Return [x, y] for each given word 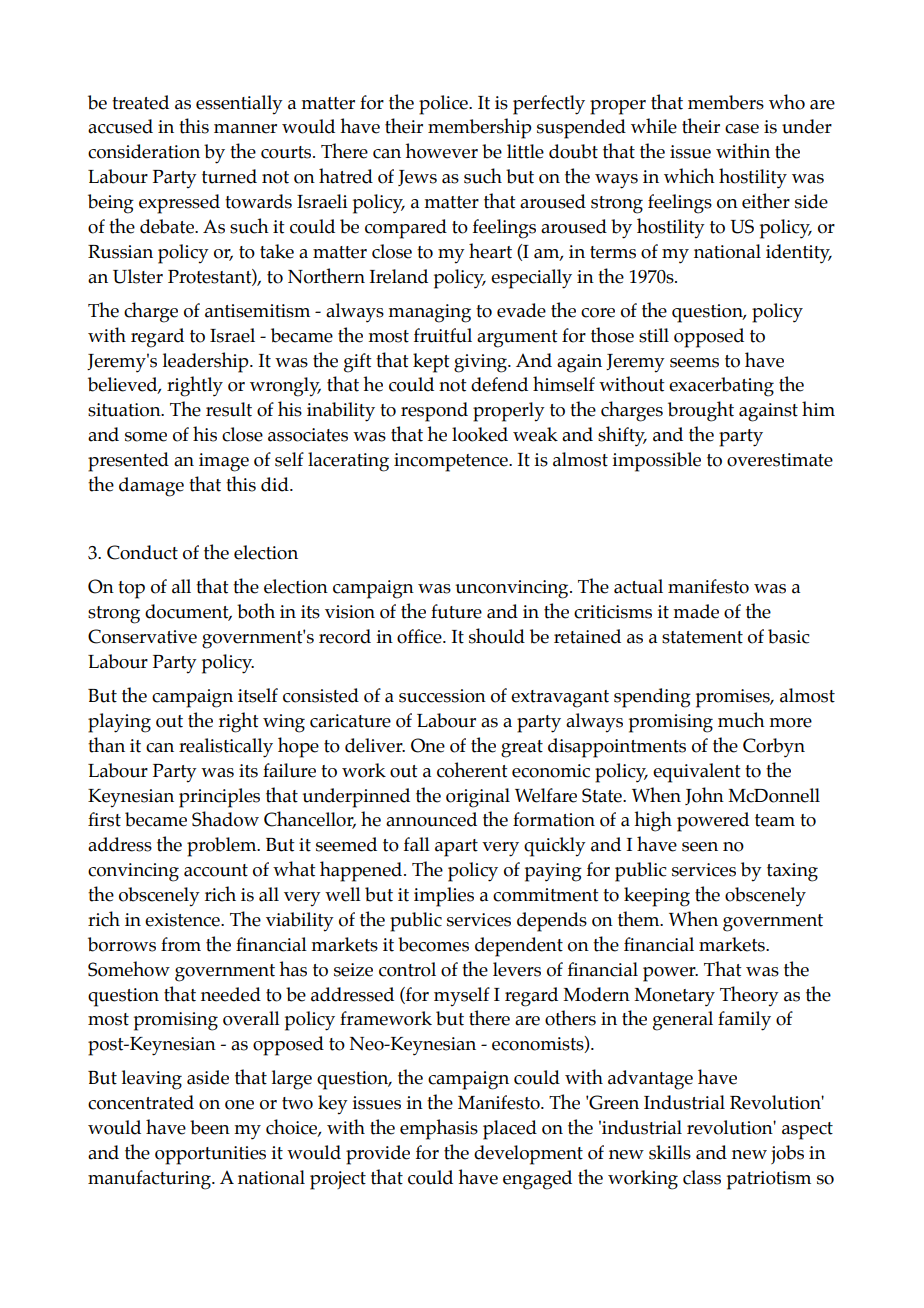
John [704, 796]
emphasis [439, 1129]
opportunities [210, 1155]
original [478, 798]
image [224, 462]
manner [245, 129]
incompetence [452, 462]
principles [219, 798]
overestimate [780, 460]
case [742, 129]
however [441, 151]
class [702, 1177]
